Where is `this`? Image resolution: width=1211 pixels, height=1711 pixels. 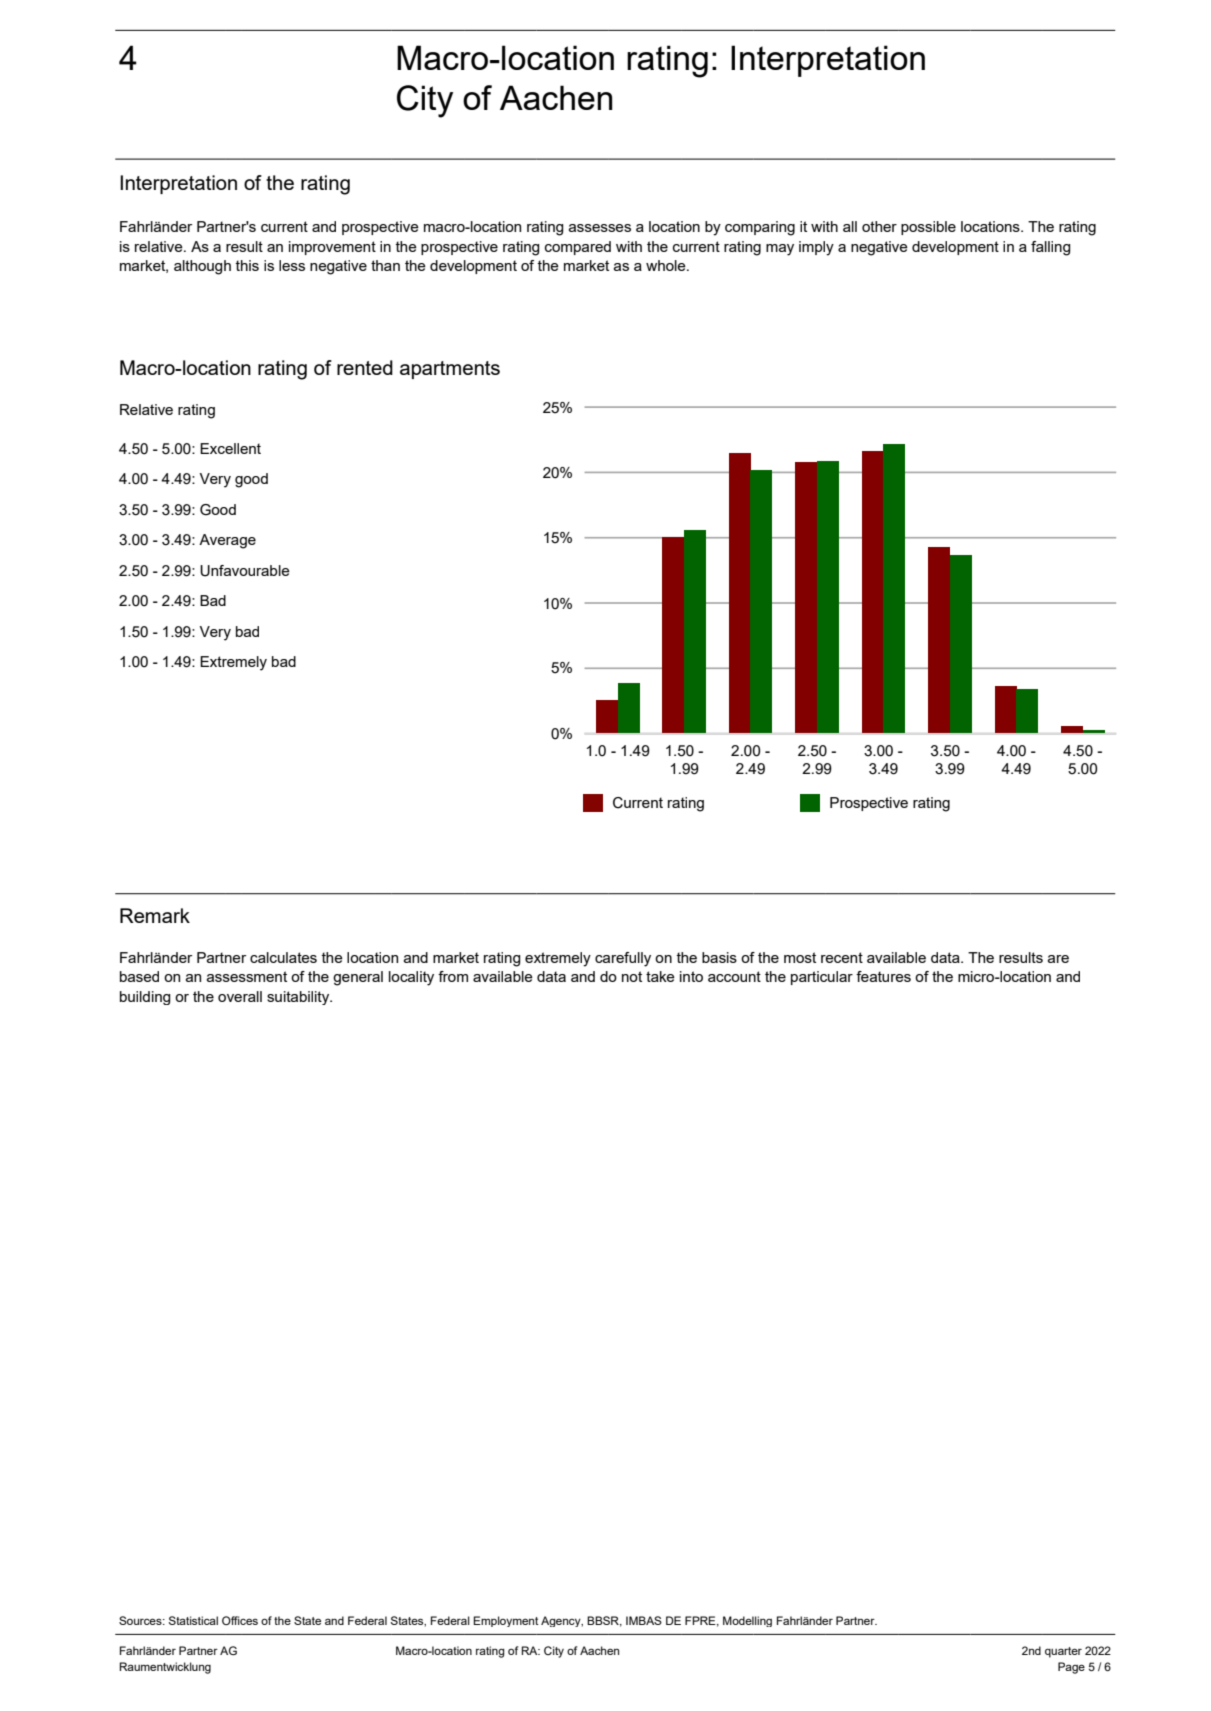 this is located at coordinates (247, 265).
